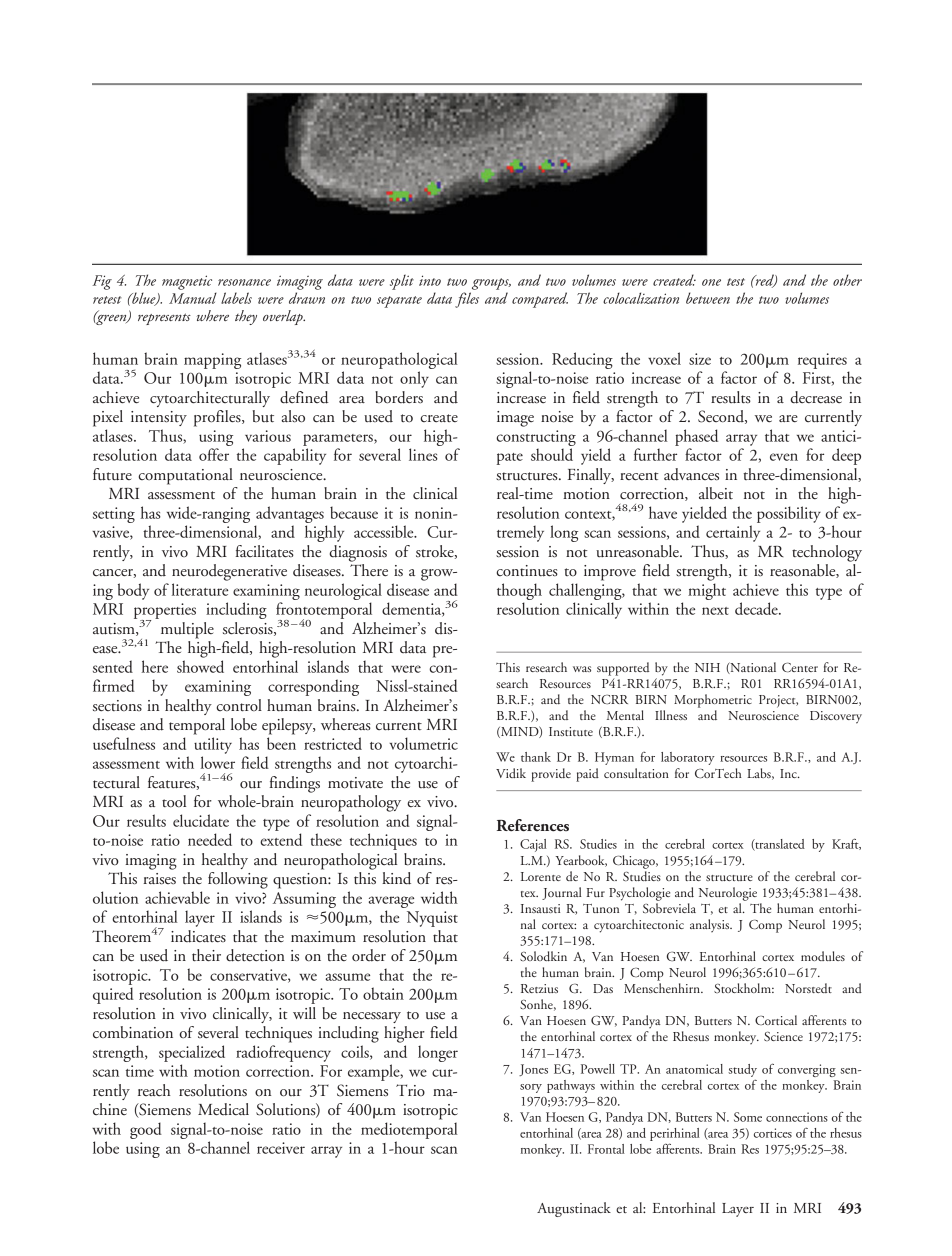  What do you see at coordinates (748, 1117) in the document?
I see `Some` at bounding box center [748, 1117].
